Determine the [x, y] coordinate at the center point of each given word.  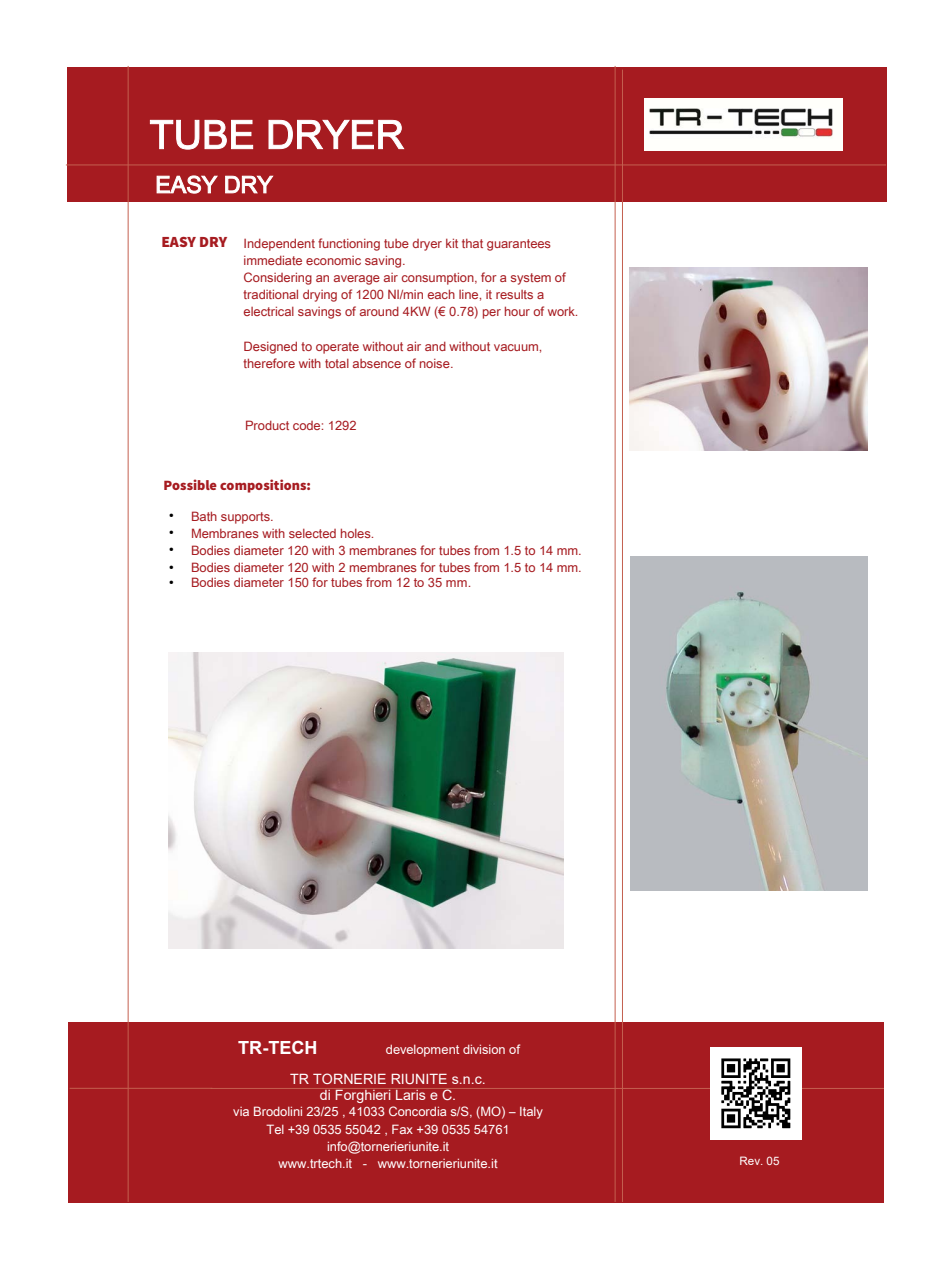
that [472, 243]
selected [312, 533]
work [562, 311]
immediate [273, 260]
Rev [751, 1160]
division [484, 1049]
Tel [275, 1129]
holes [357, 533]
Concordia [417, 1111]
